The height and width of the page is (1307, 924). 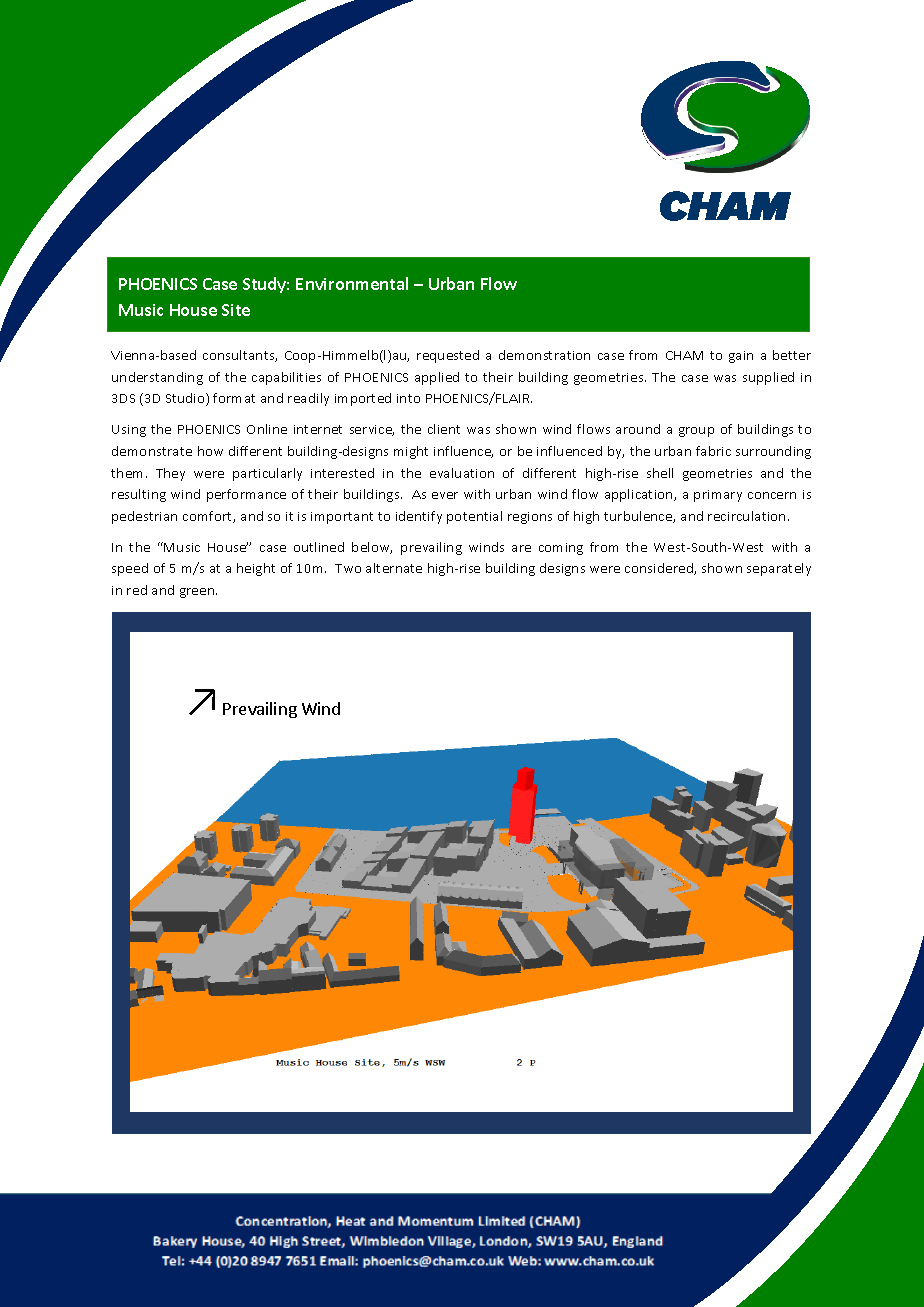 I want to click on recirculation, so click(x=746, y=516).
